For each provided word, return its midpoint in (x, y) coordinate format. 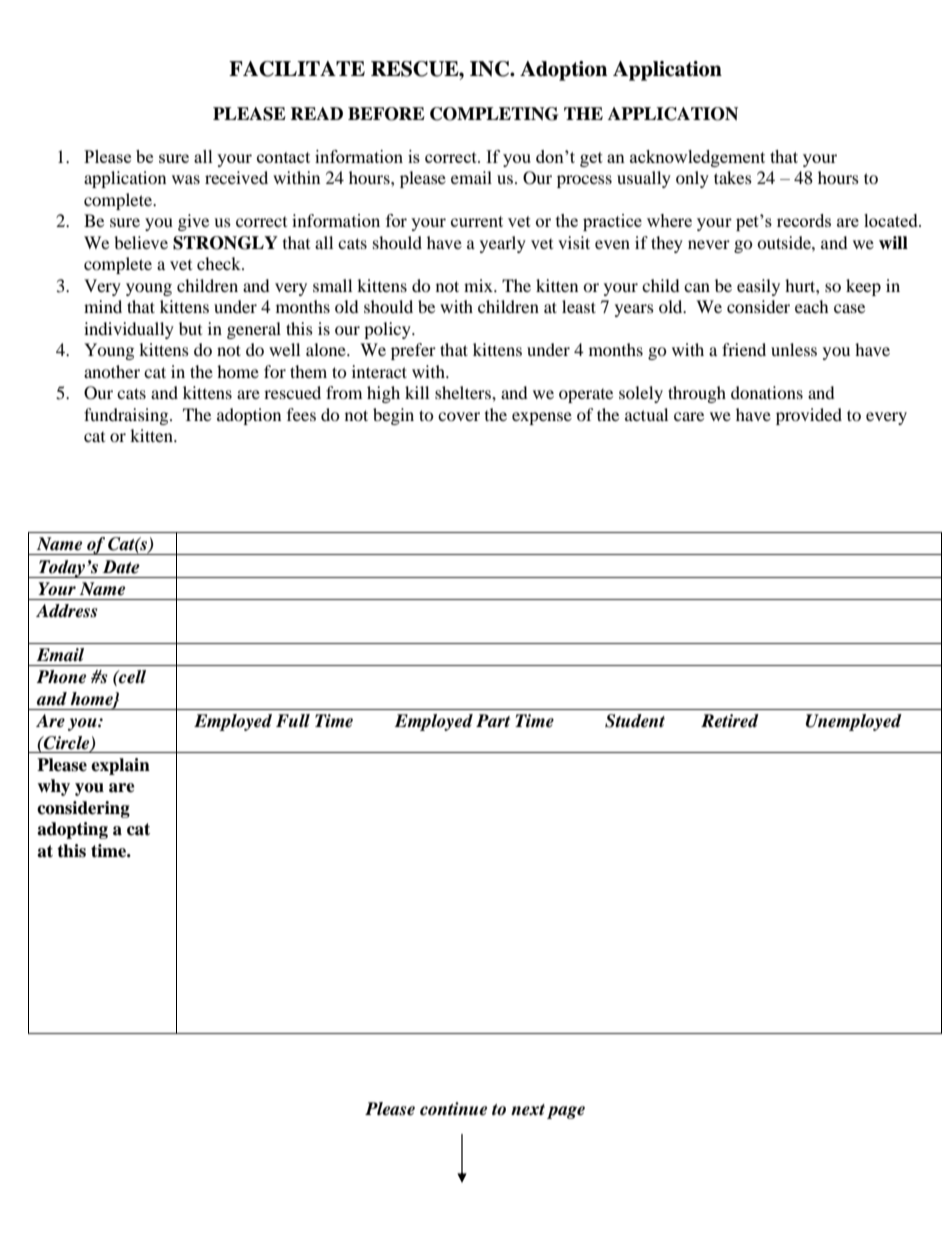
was (186, 179)
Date (121, 567)
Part (493, 720)
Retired (730, 721)
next (528, 1110)
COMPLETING (494, 114)
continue (453, 1109)
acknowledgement (697, 158)
